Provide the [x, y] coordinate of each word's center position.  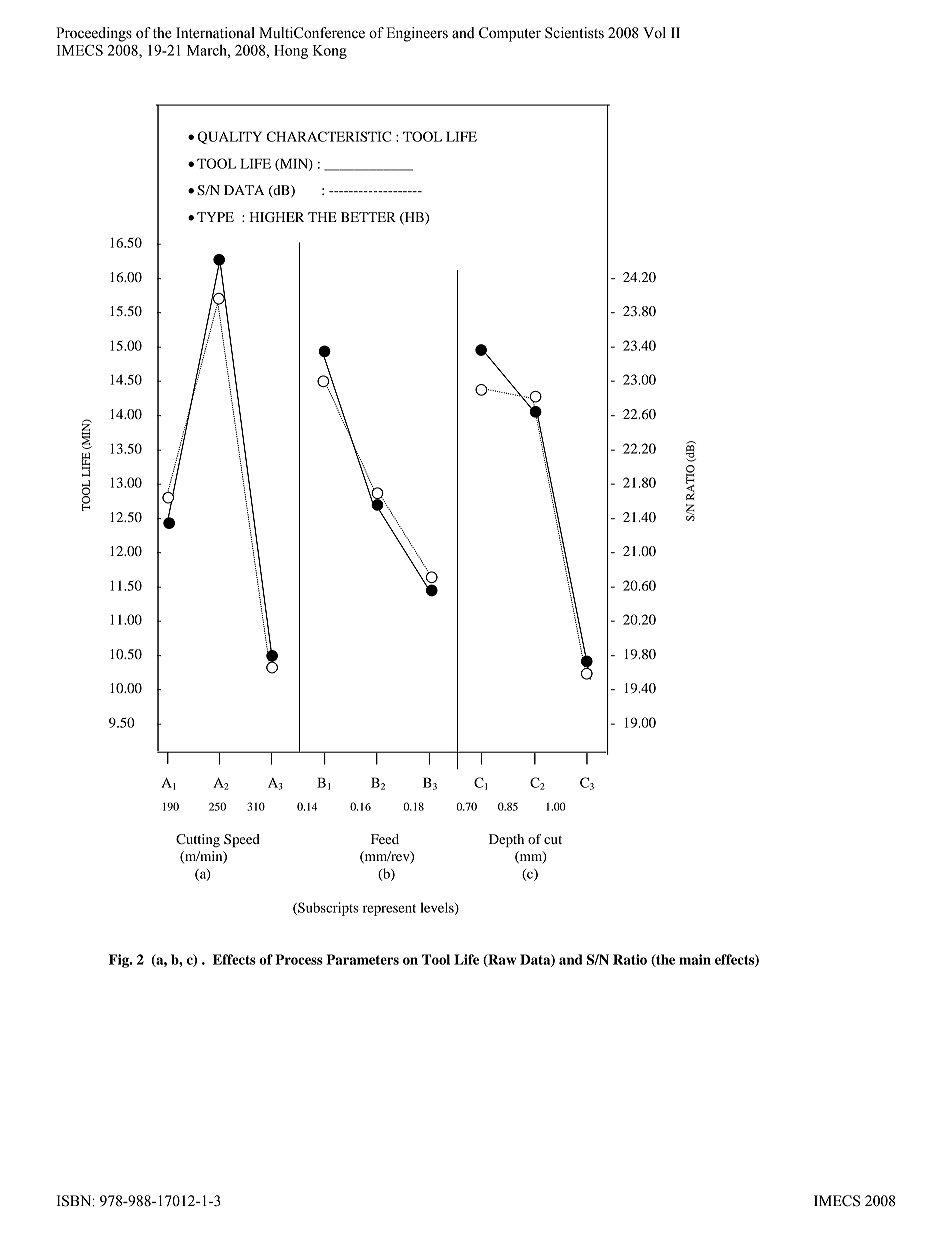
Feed [385, 839]
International [215, 33]
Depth [506, 841]
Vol [654, 33]
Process [299, 959]
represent [389, 910]
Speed [242, 841]
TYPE [215, 217]
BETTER [368, 217]
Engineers [417, 34]
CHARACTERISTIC [328, 136]
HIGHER [276, 217]
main [695, 959]
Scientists [574, 33]
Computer [510, 34]
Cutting [198, 841]
